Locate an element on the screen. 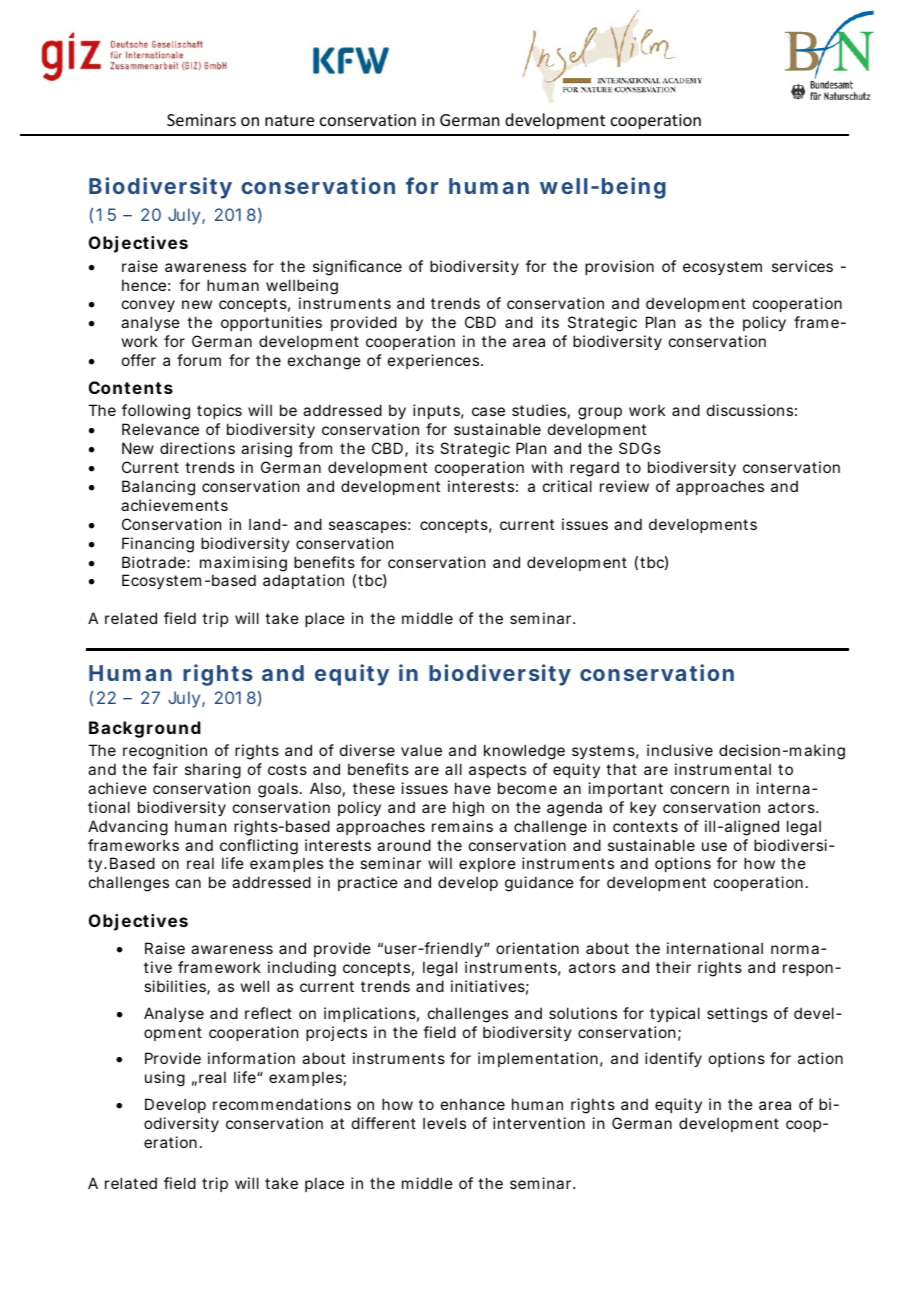 The width and height of the screenshot is (924, 1308). significance is located at coordinates (357, 268).
